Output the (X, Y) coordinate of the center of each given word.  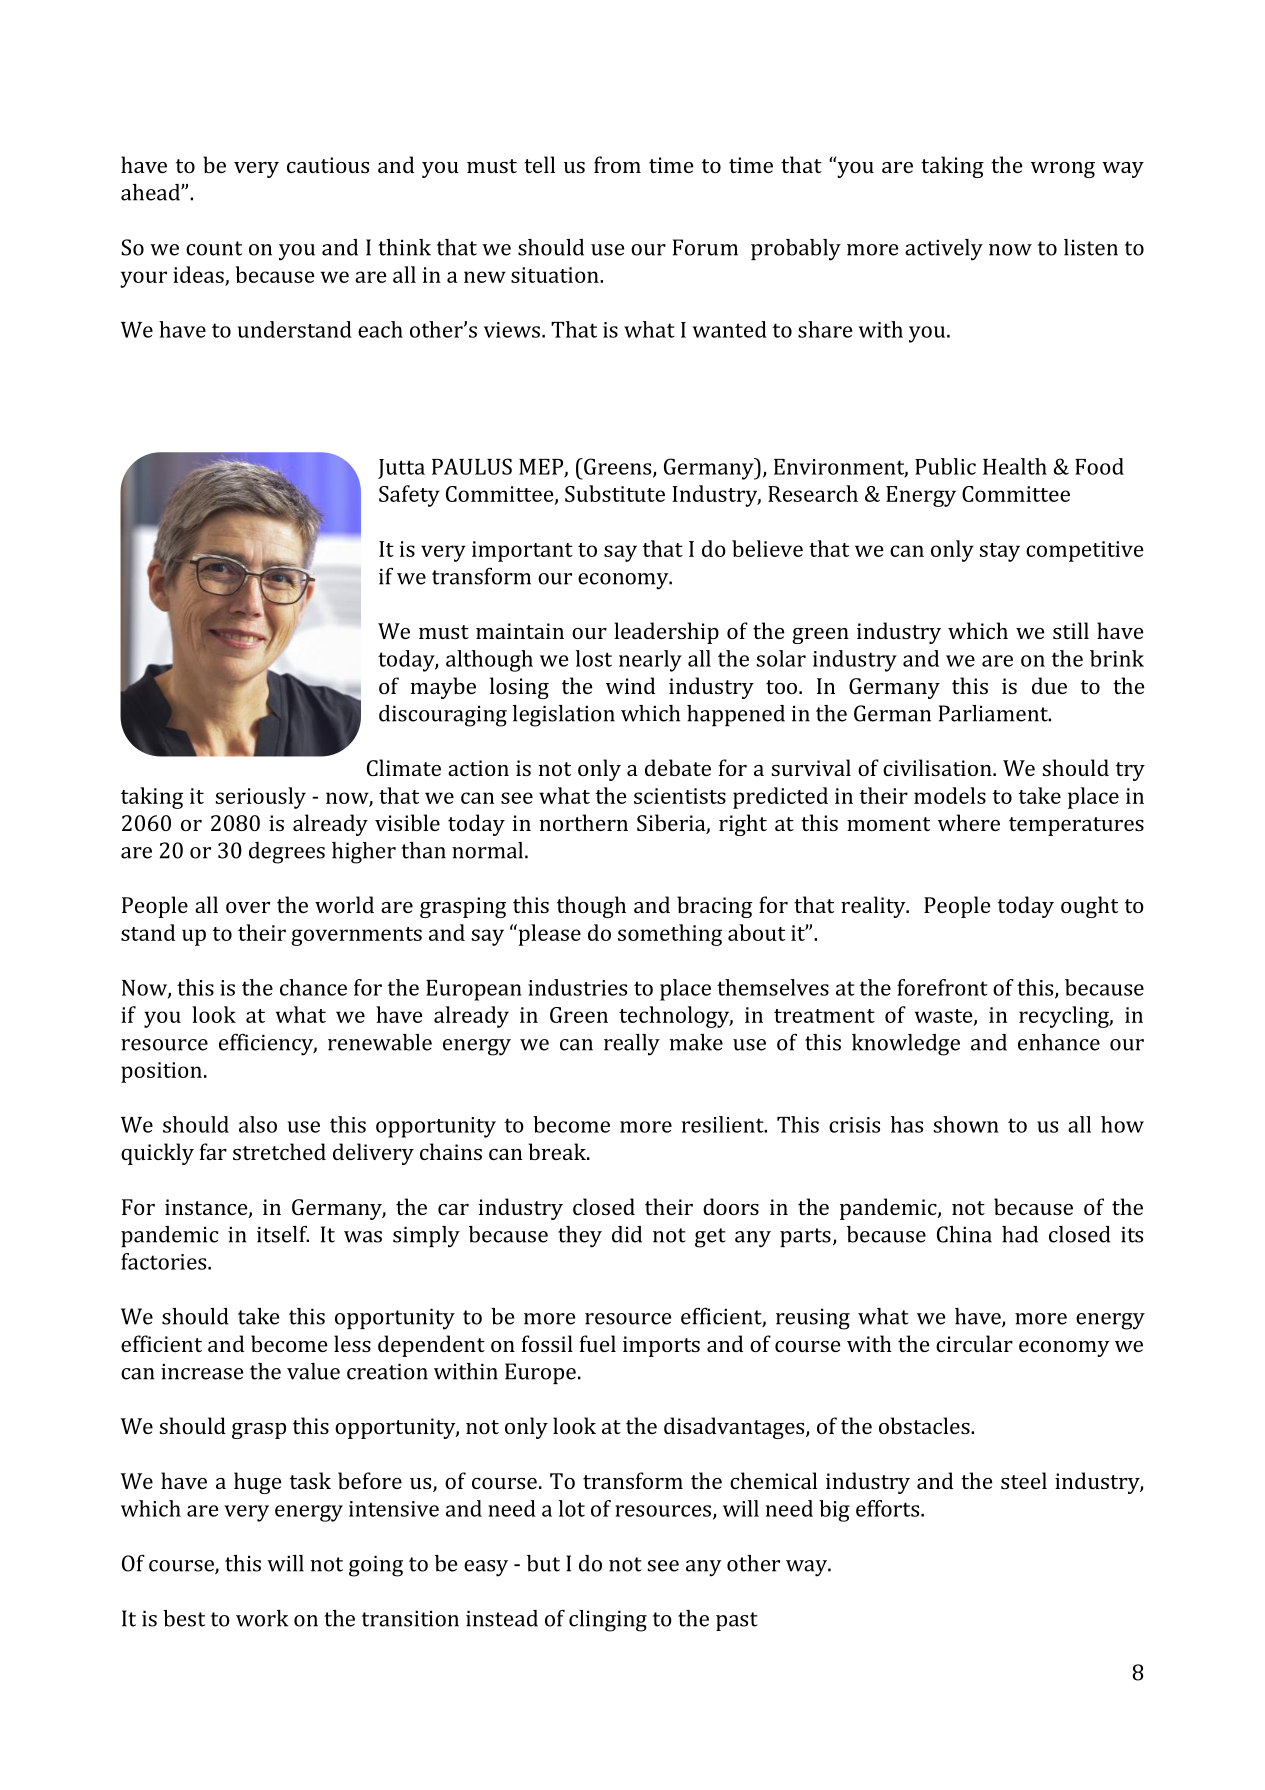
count (214, 248)
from (617, 164)
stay (1000, 552)
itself (283, 1234)
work (262, 1618)
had (1020, 1234)
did (627, 1234)
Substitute (615, 493)
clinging (608, 1621)
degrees (287, 853)
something (670, 935)
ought (1089, 907)
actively (944, 250)
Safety (409, 496)
